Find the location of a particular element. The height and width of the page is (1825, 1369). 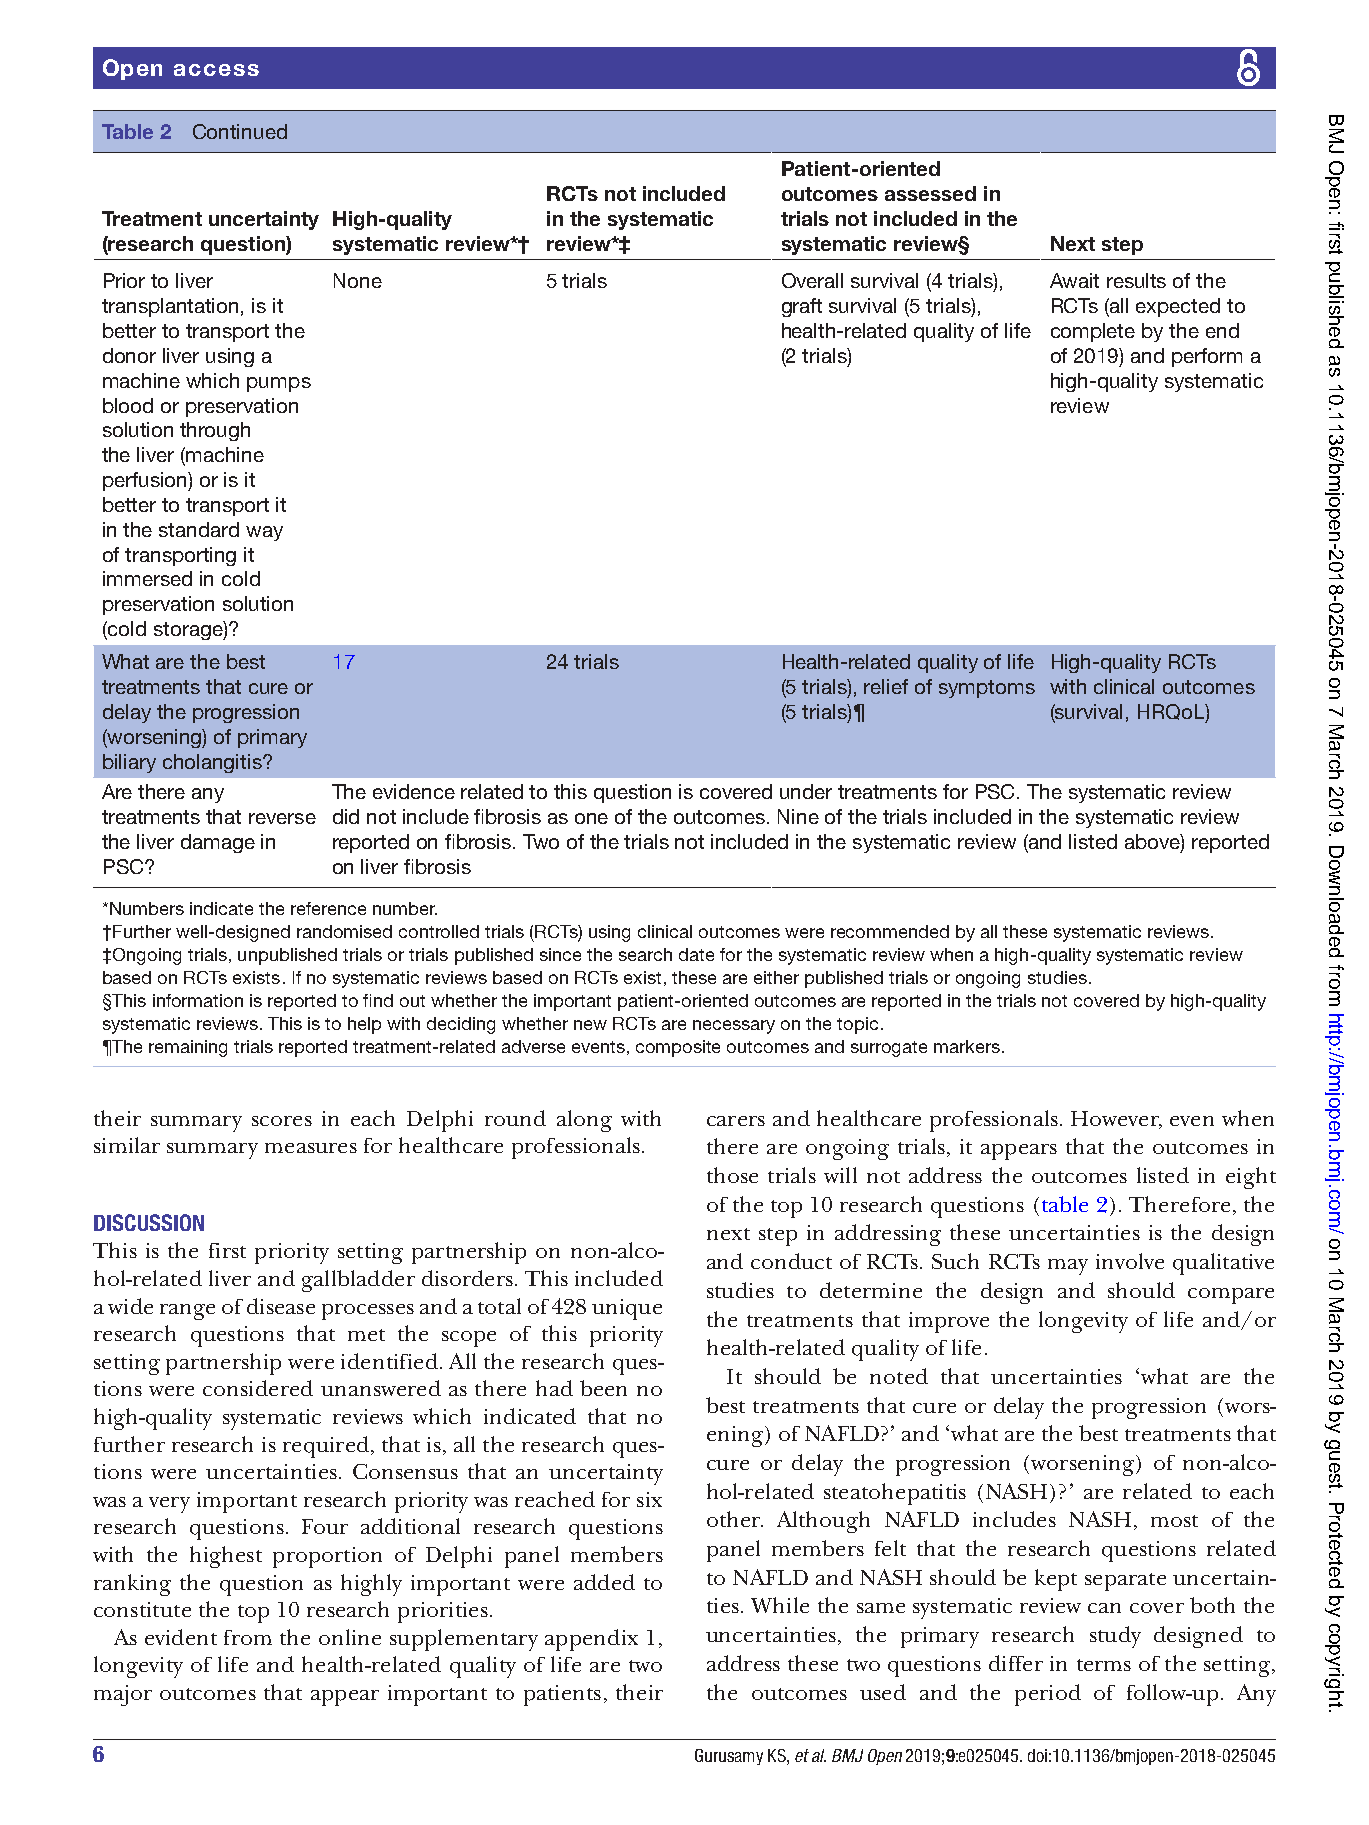

Continued is located at coordinates (240, 131).
